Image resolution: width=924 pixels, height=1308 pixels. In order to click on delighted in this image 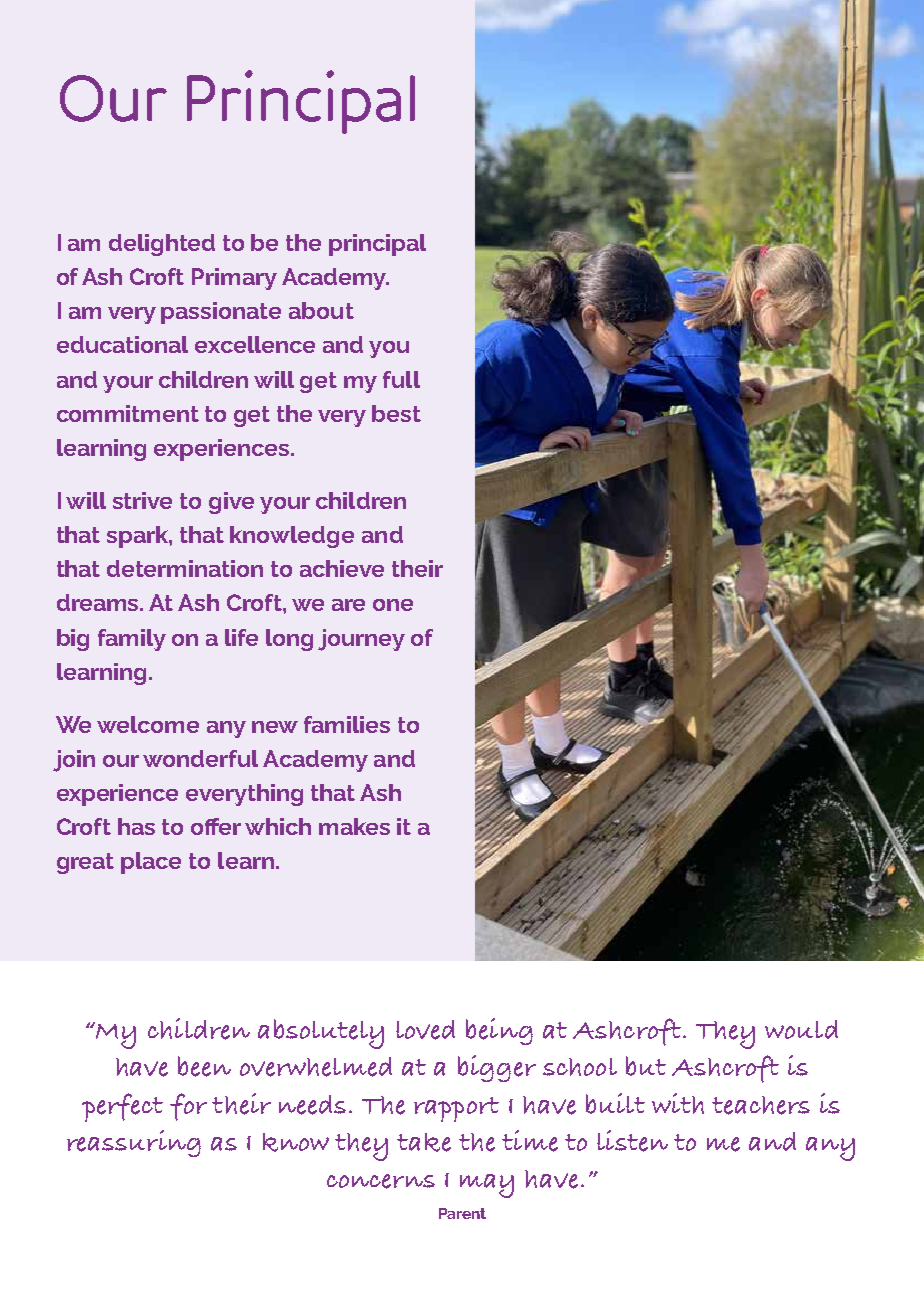, I will do `click(162, 245)`.
